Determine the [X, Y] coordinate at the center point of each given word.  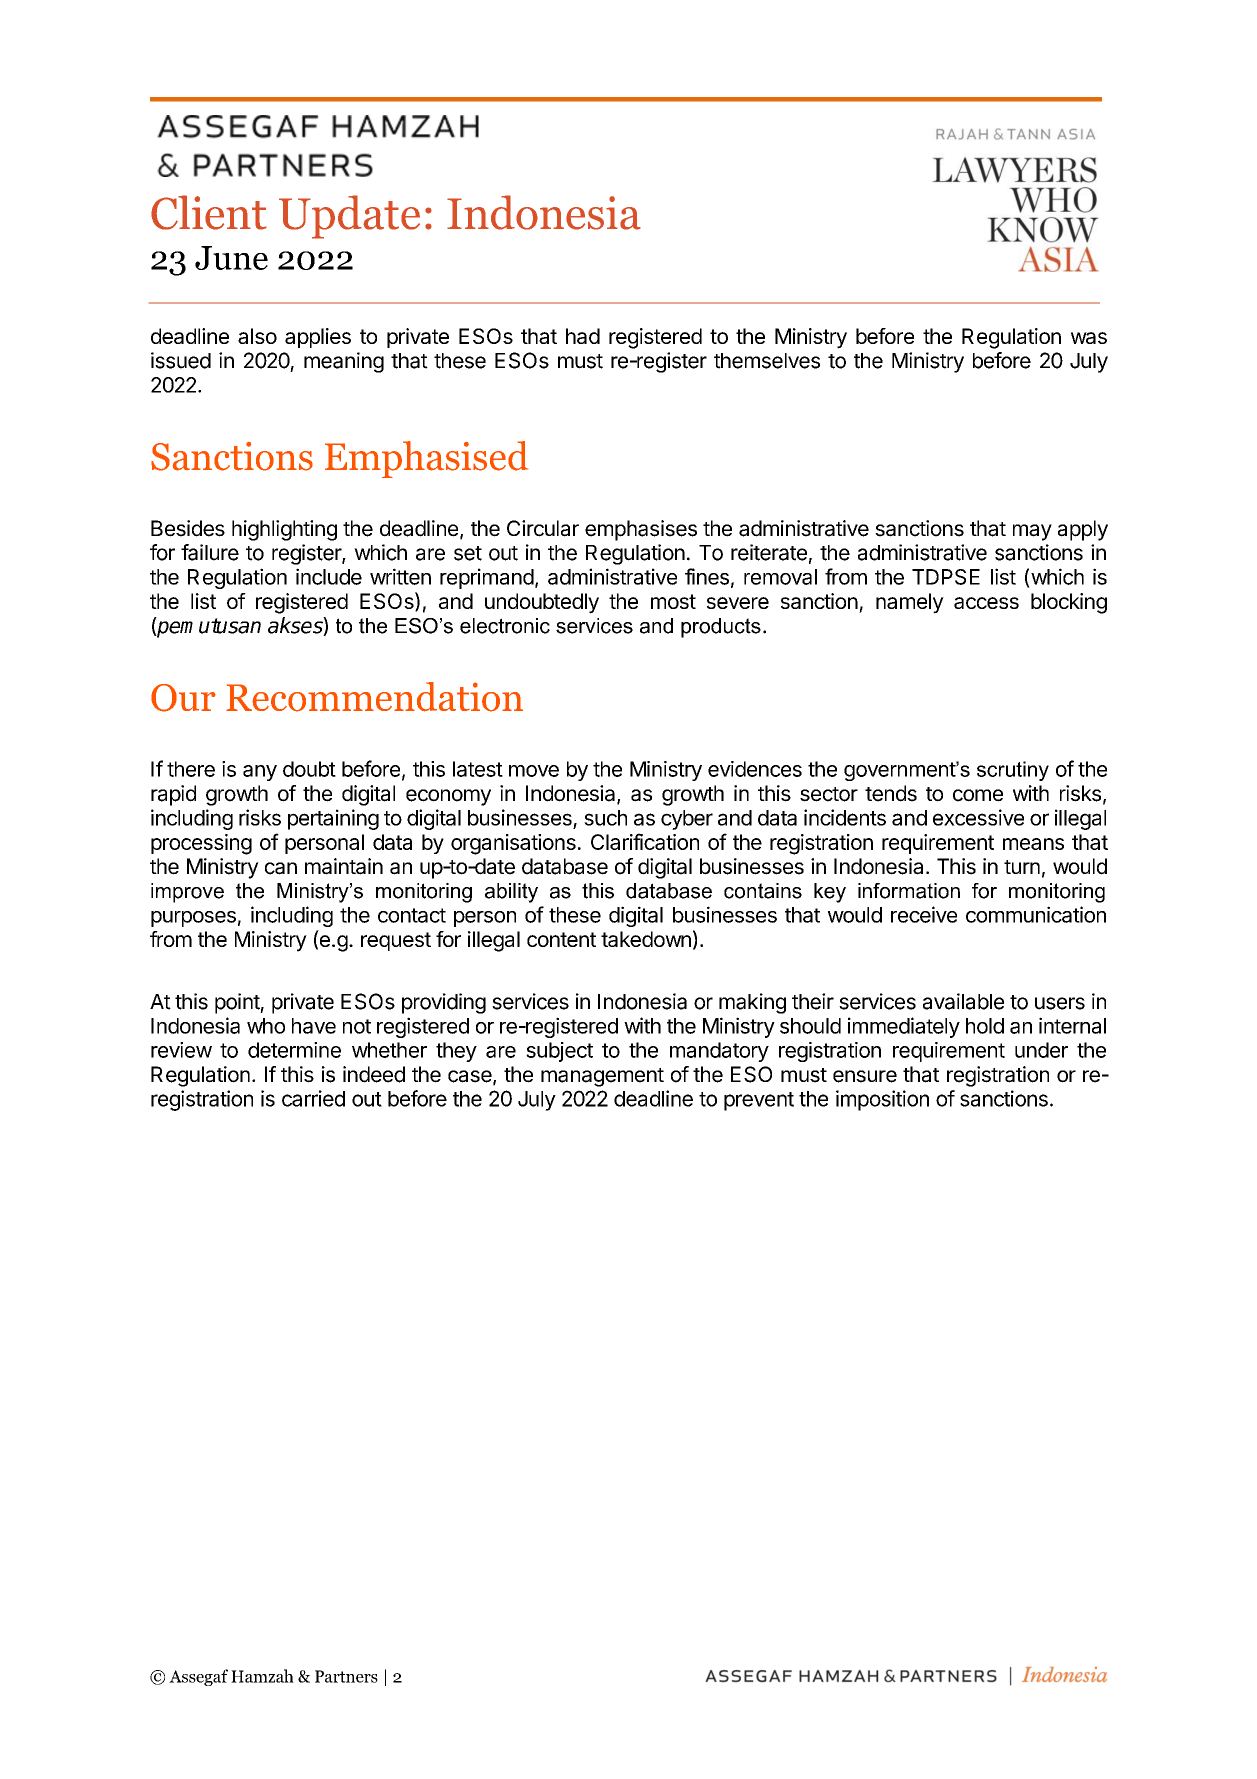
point [238, 1003]
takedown [646, 939]
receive [924, 914]
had [583, 336]
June [231, 258]
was [1089, 338]
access [986, 603]
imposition [882, 1100]
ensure [865, 1076]
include [329, 576]
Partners [346, 1676]
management [602, 1077]
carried [313, 1098]
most [673, 601]
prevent [759, 1101]
